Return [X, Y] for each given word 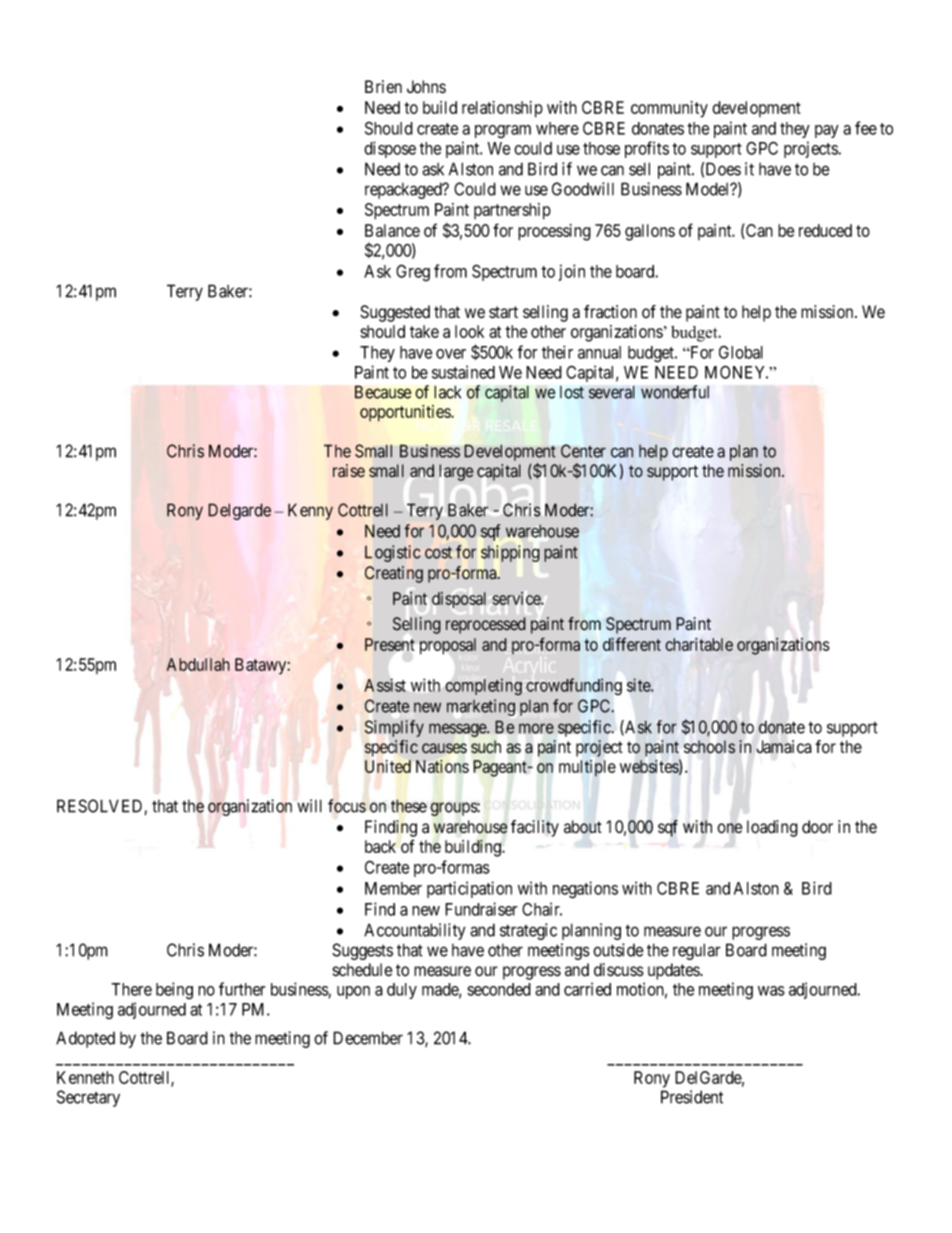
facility [535, 828]
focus [347, 806]
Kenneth [85, 1077]
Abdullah [198, 664]
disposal [459, 600]
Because [383, 392]
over [451, 354]
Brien [383, 87]
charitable [699, 644]
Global [741, 352]
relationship [502, 109]
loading [772, 828]
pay [827, 131]
